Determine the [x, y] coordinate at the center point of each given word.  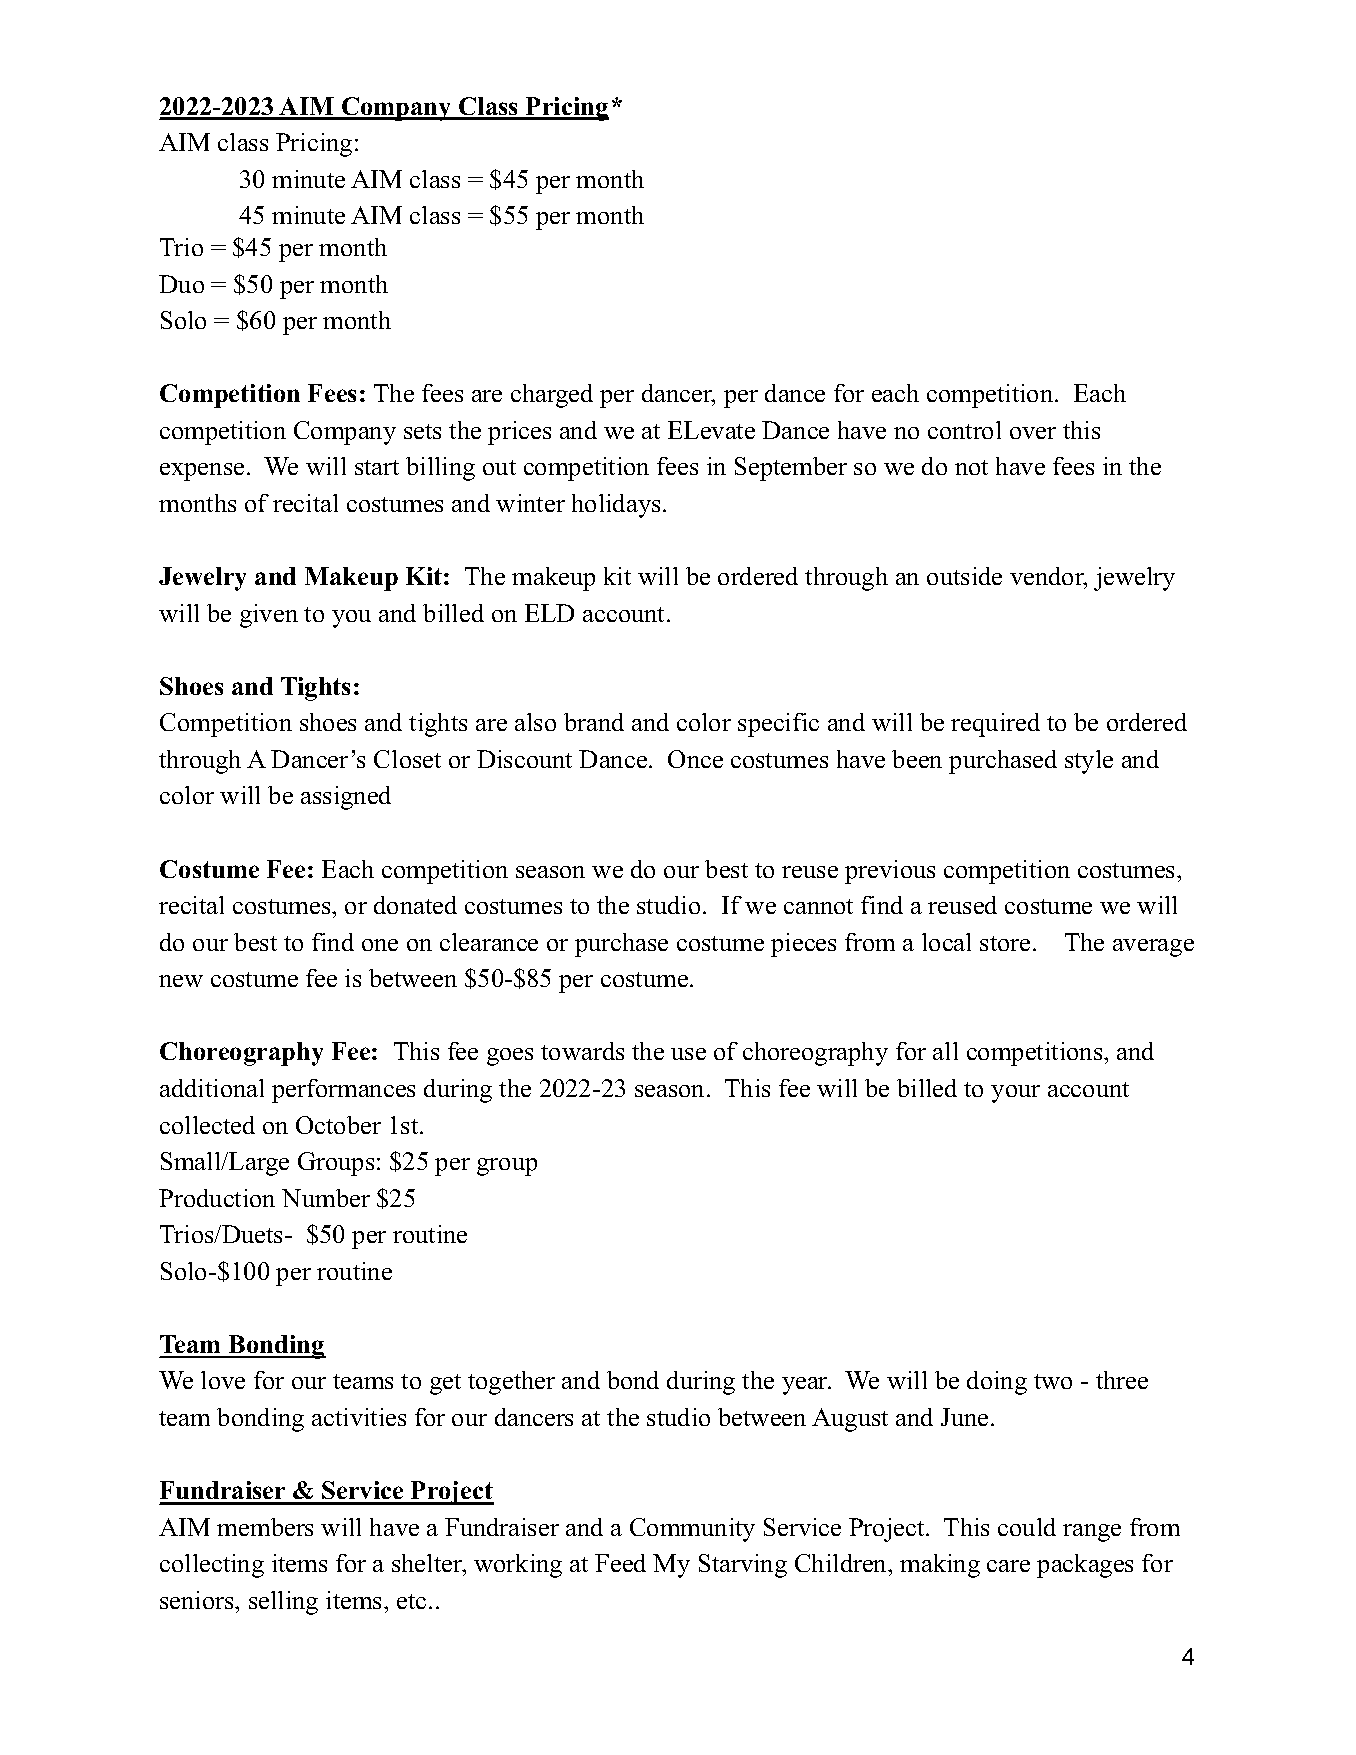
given [269, 616]
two [1053, 1381]
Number [326, 1198]
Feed [620, 1563]
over [1033, 433]
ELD [549, 613]
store [1005, 943]
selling [283, 1603]
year [806, 1386]
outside [964, 576]
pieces [803, 945]
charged [552, 396]
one [380, 945]
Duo [181, 284]
